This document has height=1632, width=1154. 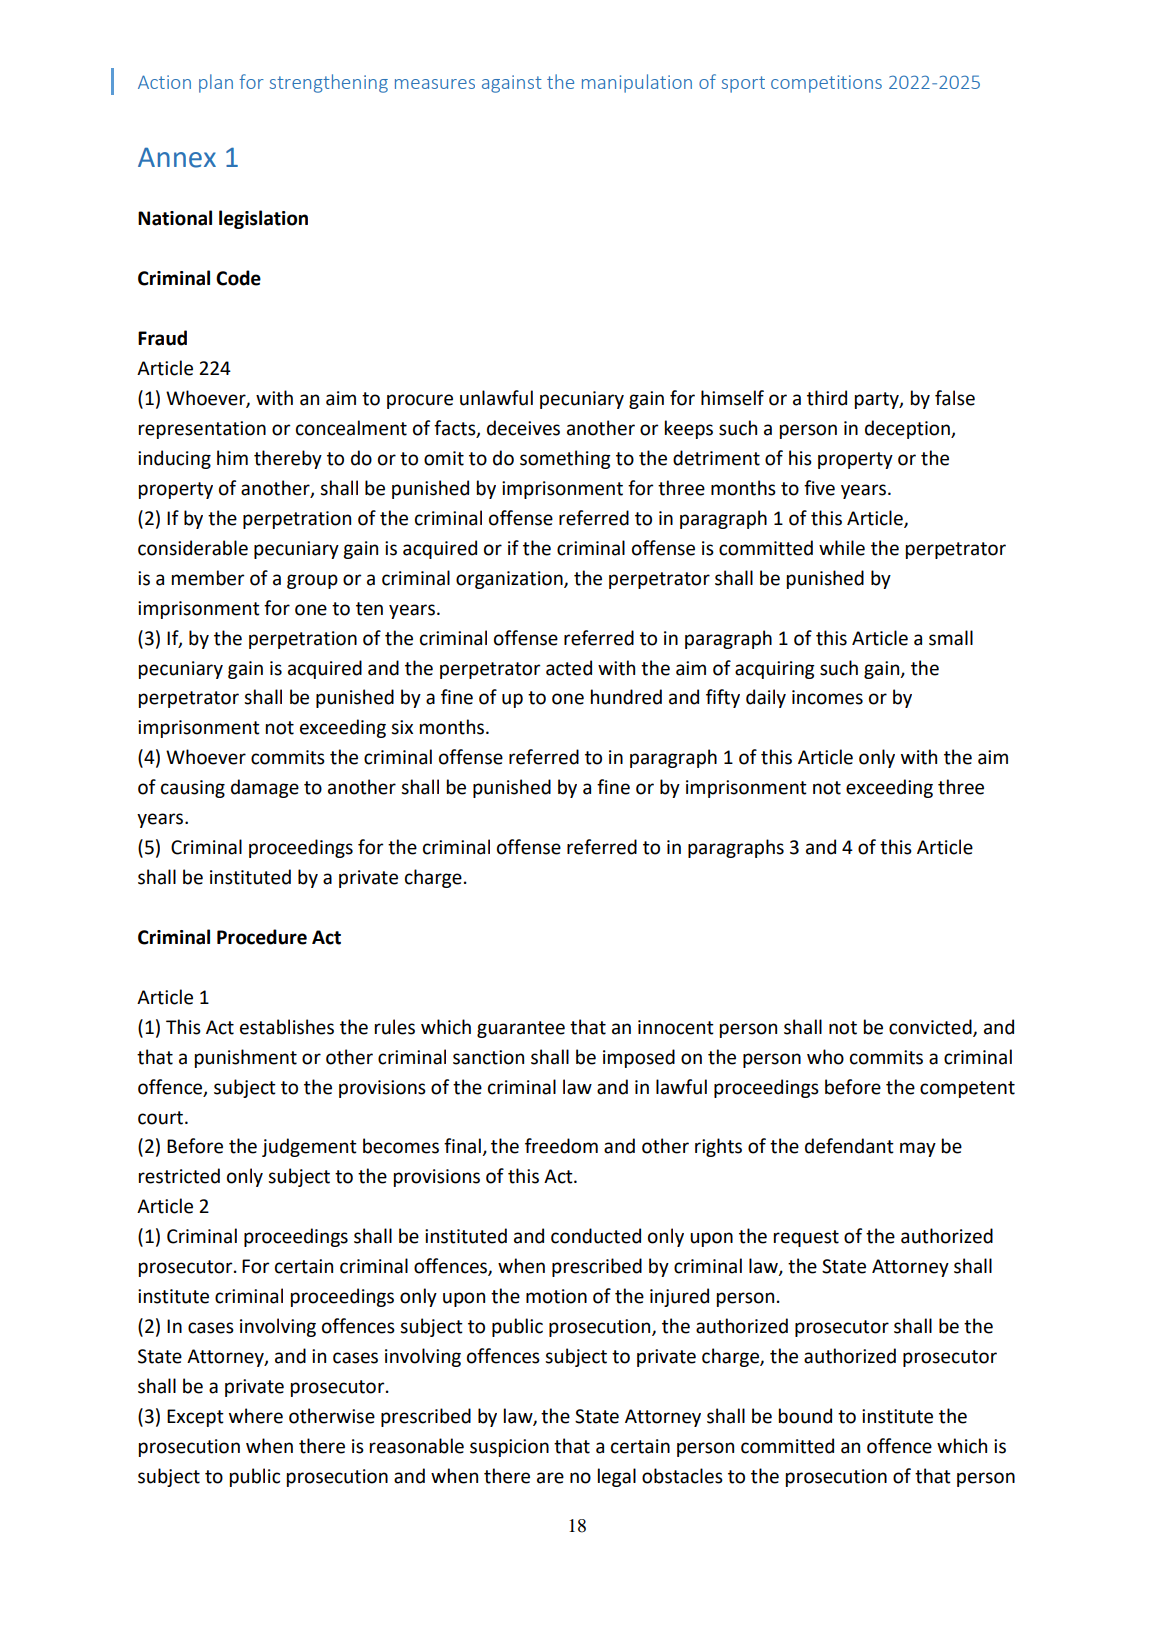 I want to click on guarantee, so click(x=521, y=1029).
